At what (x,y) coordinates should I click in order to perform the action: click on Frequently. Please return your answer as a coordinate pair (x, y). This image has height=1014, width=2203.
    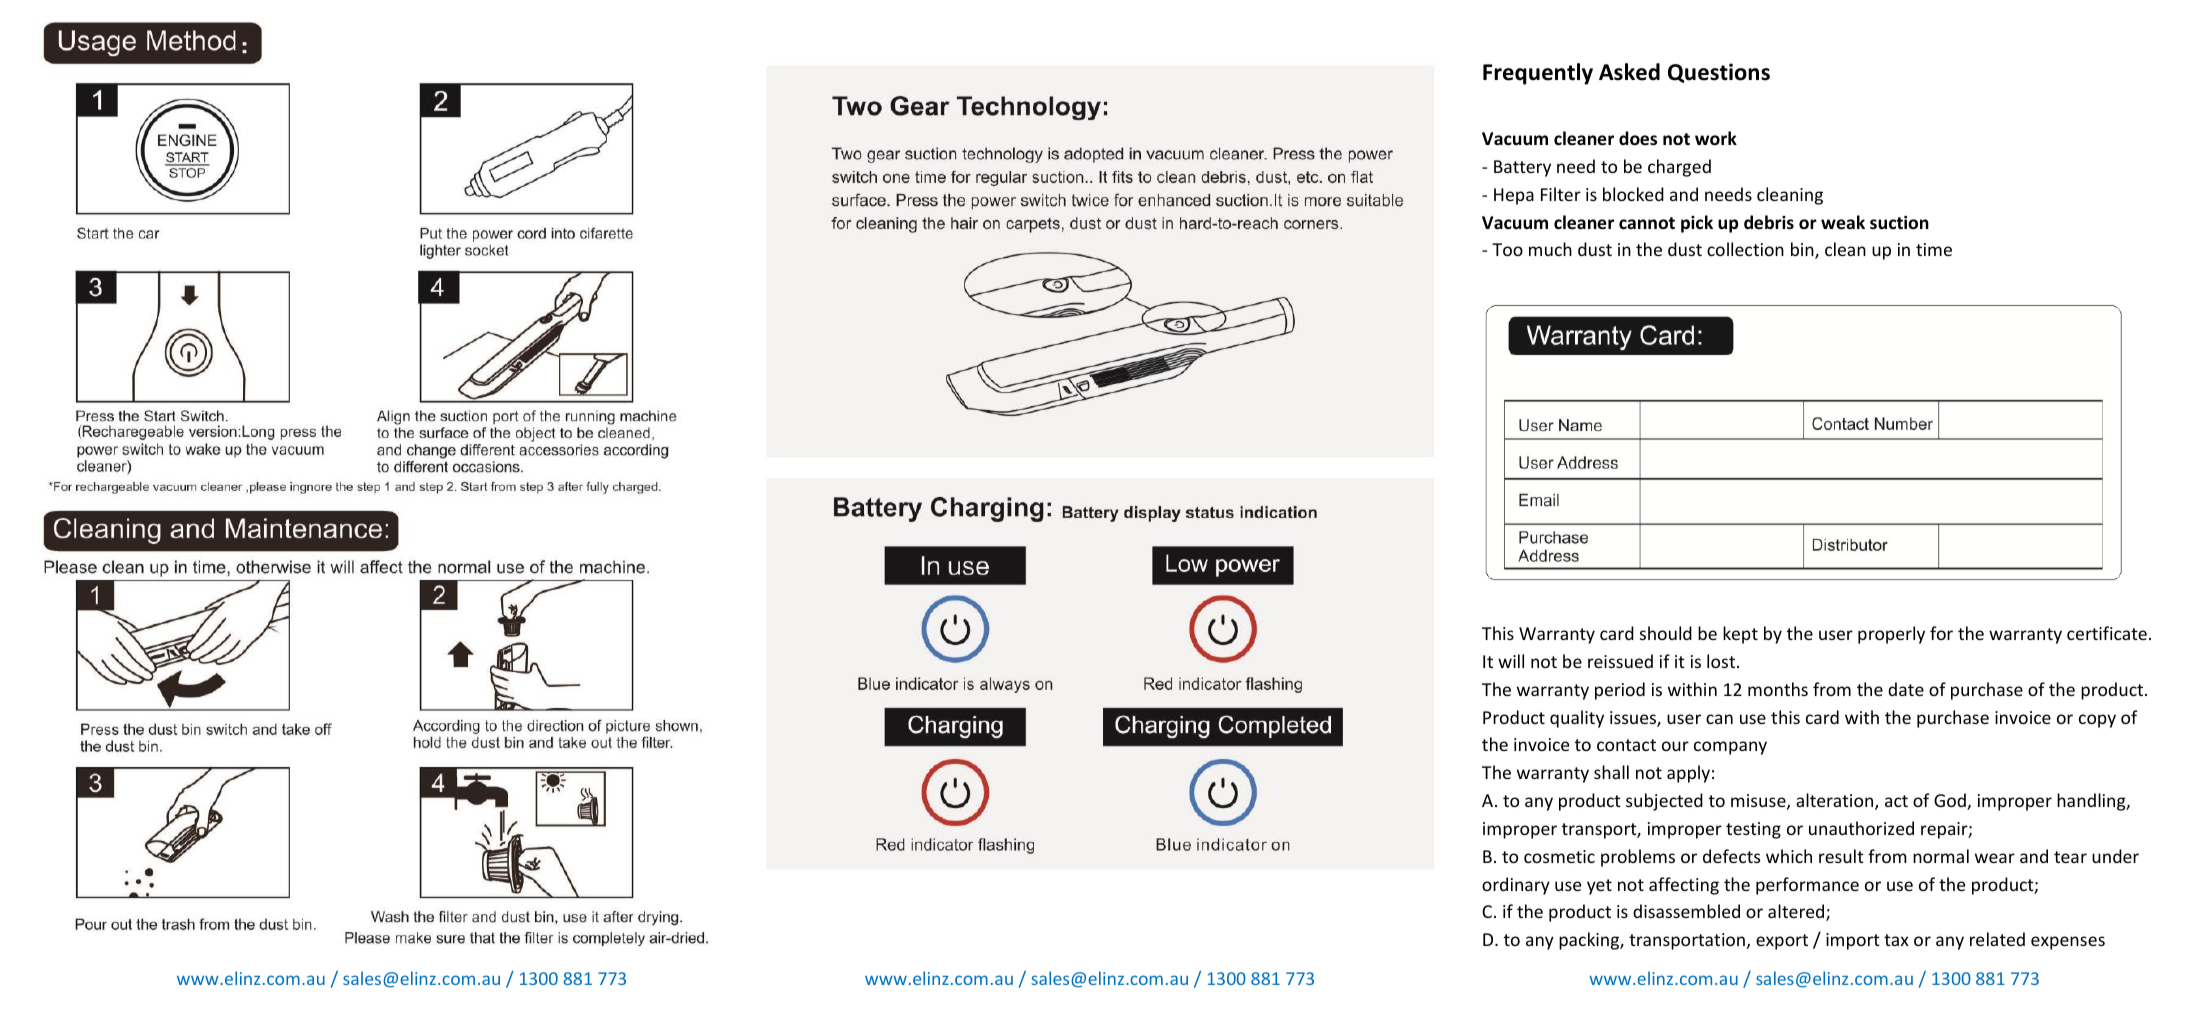
    Looking at the image, I should click on (1538, 74).
